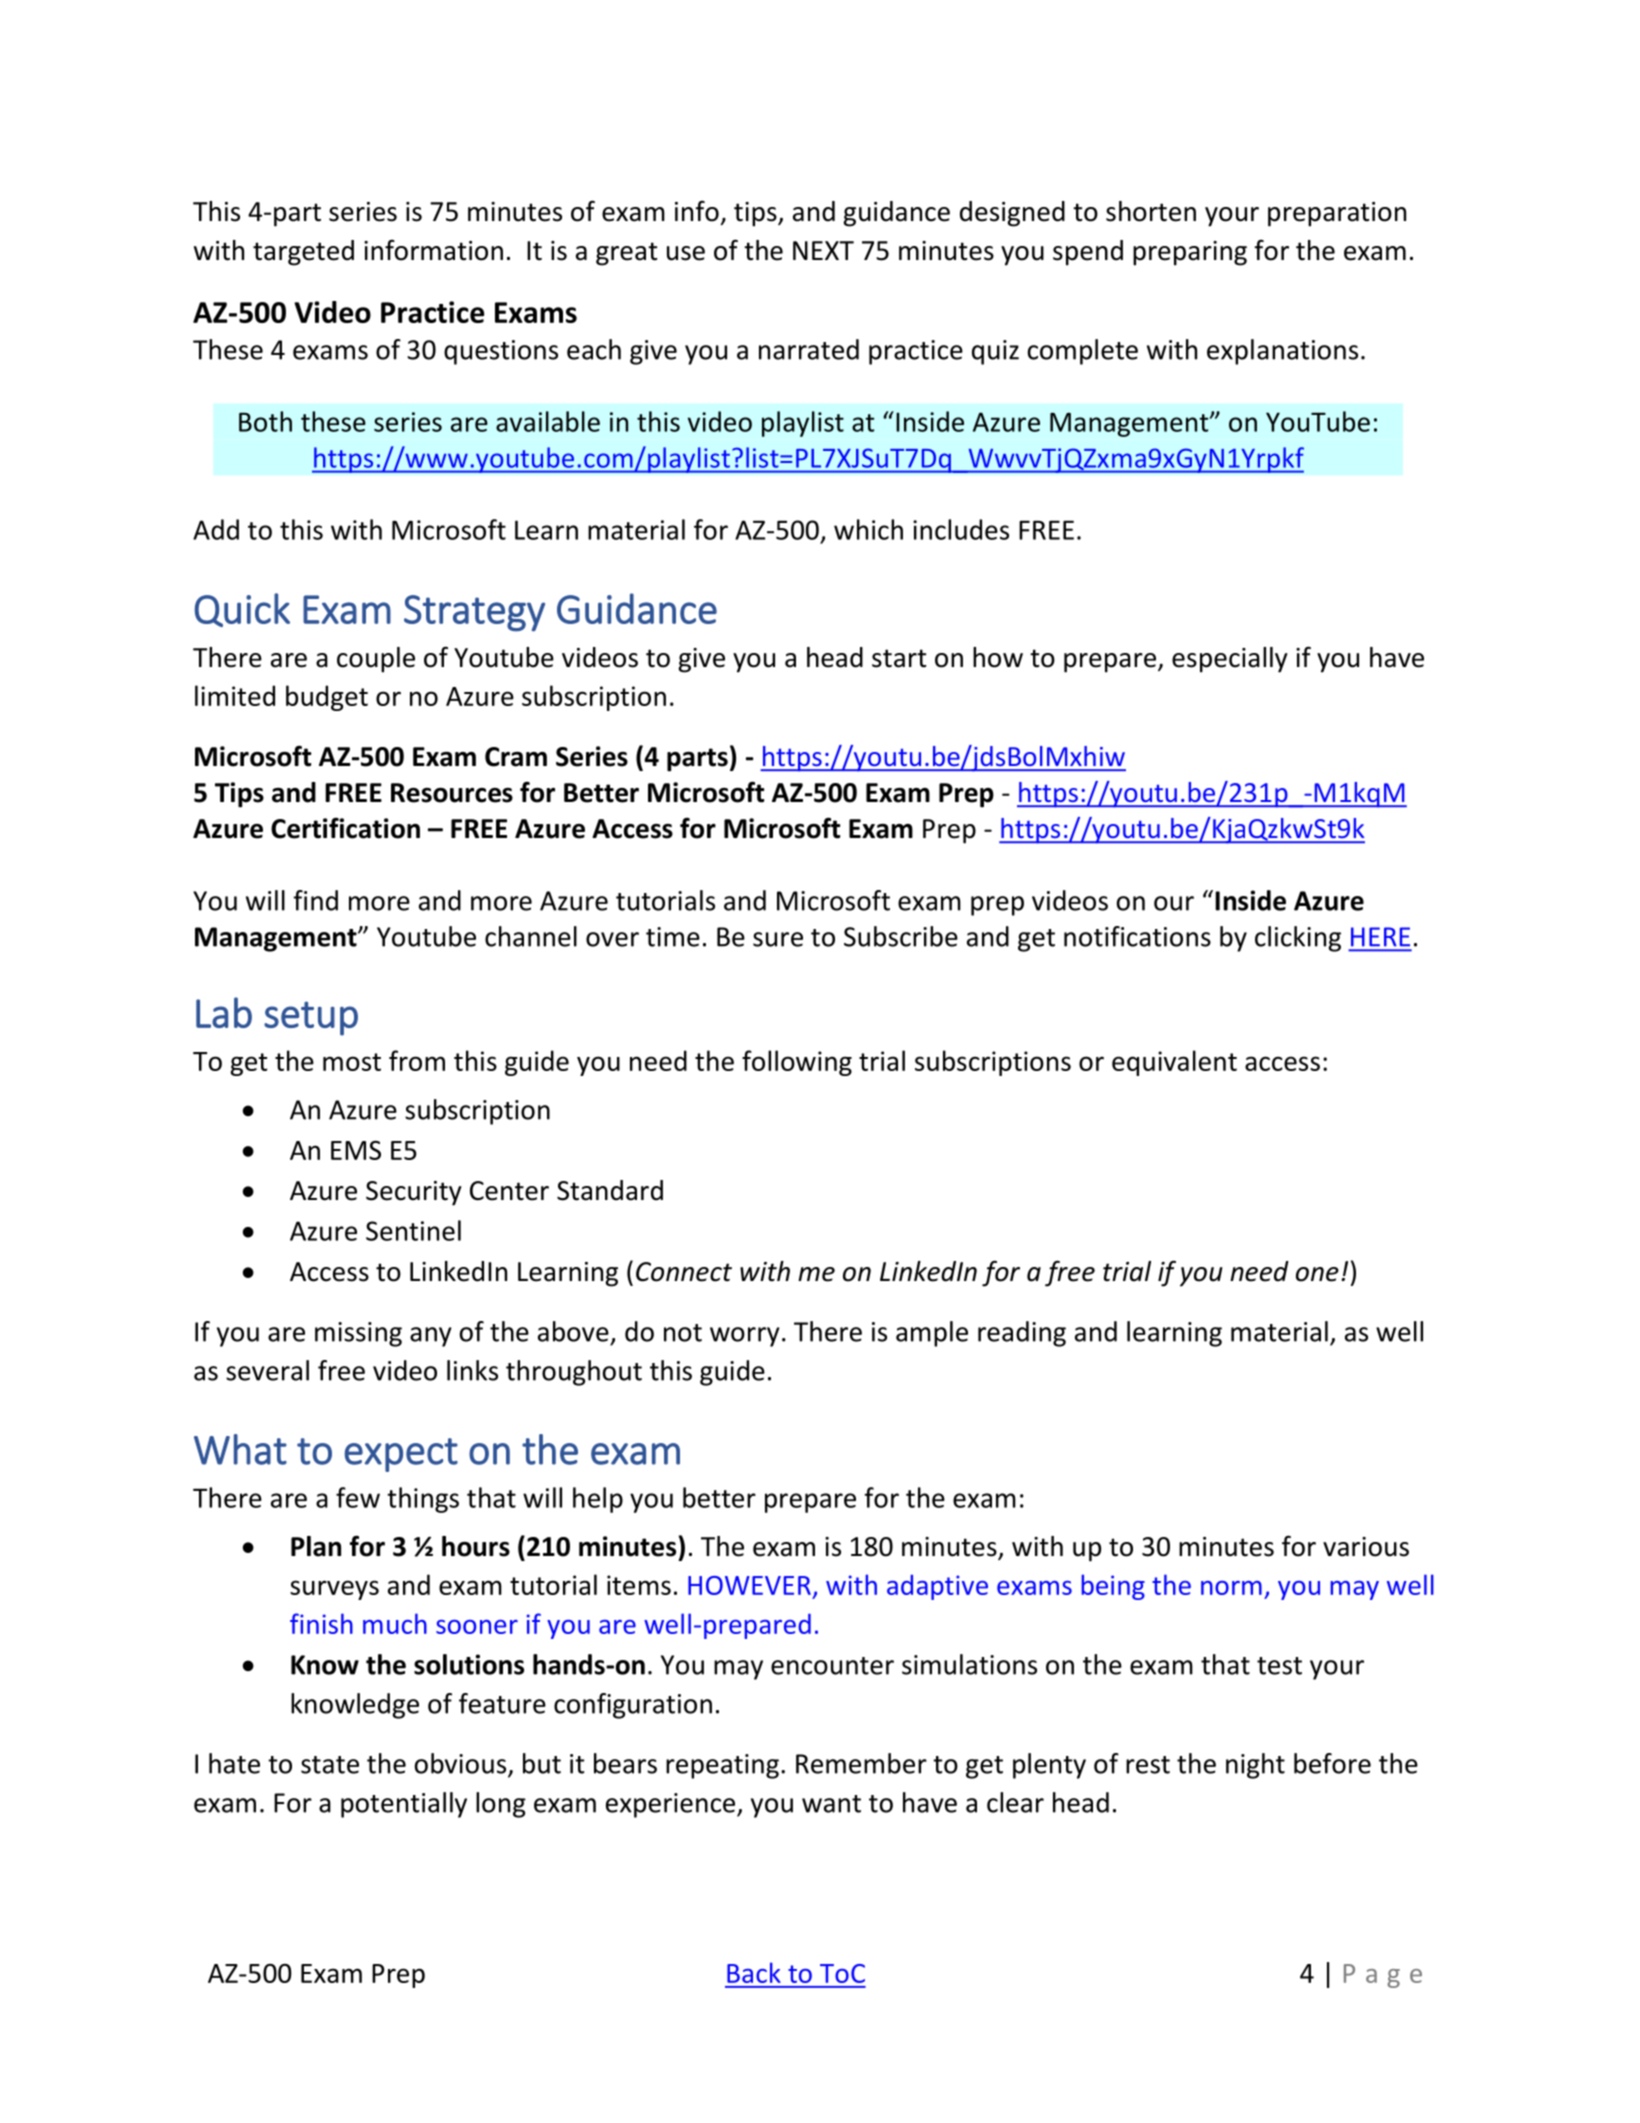 The height and width of the screenshot is (2123, 1640). Describe the element at coordinates (899, 658) in the screenshot. I see `start` at that location.
